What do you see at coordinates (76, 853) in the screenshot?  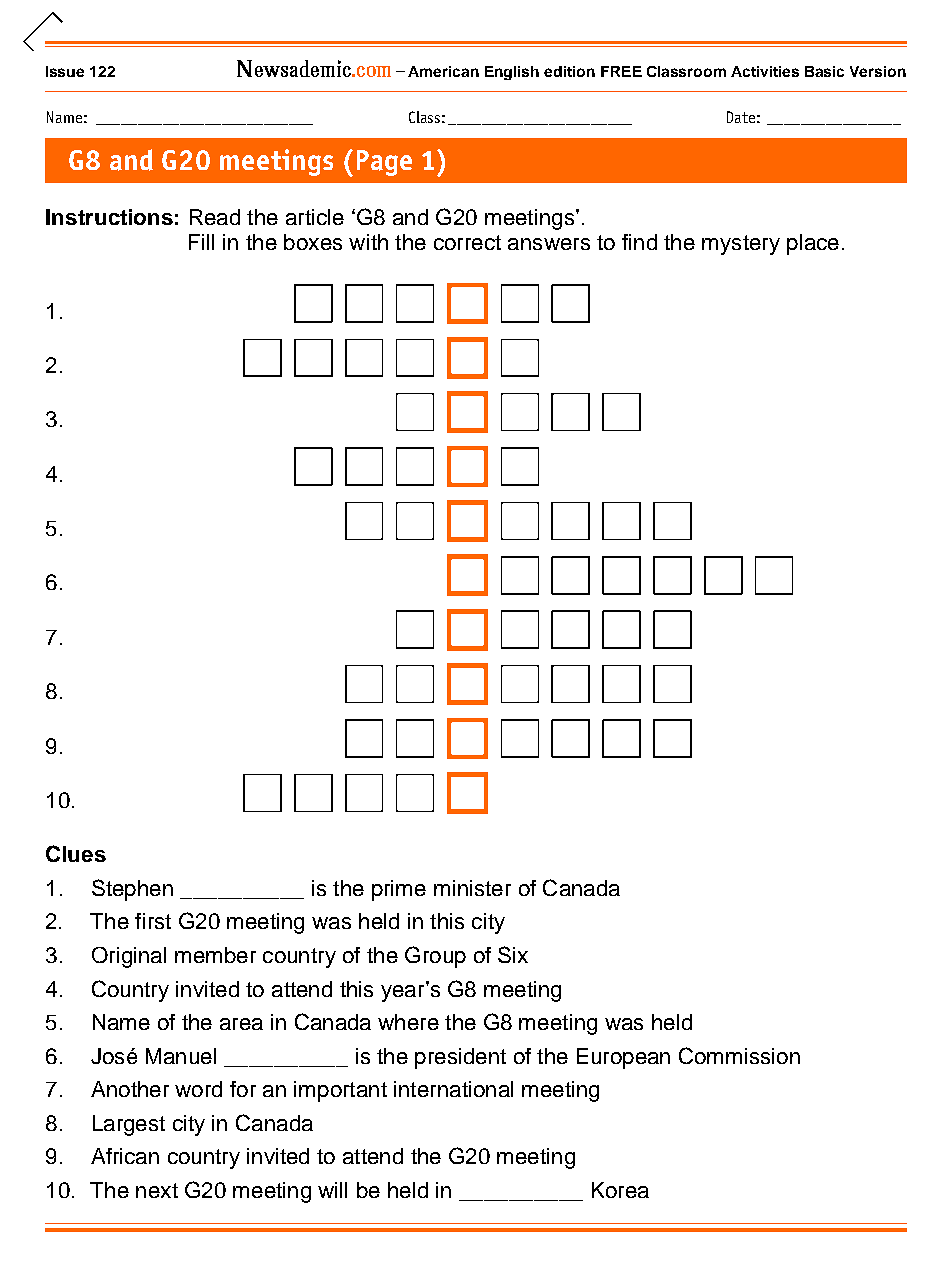 I see `Clues` at bounding box center [76, 853].
